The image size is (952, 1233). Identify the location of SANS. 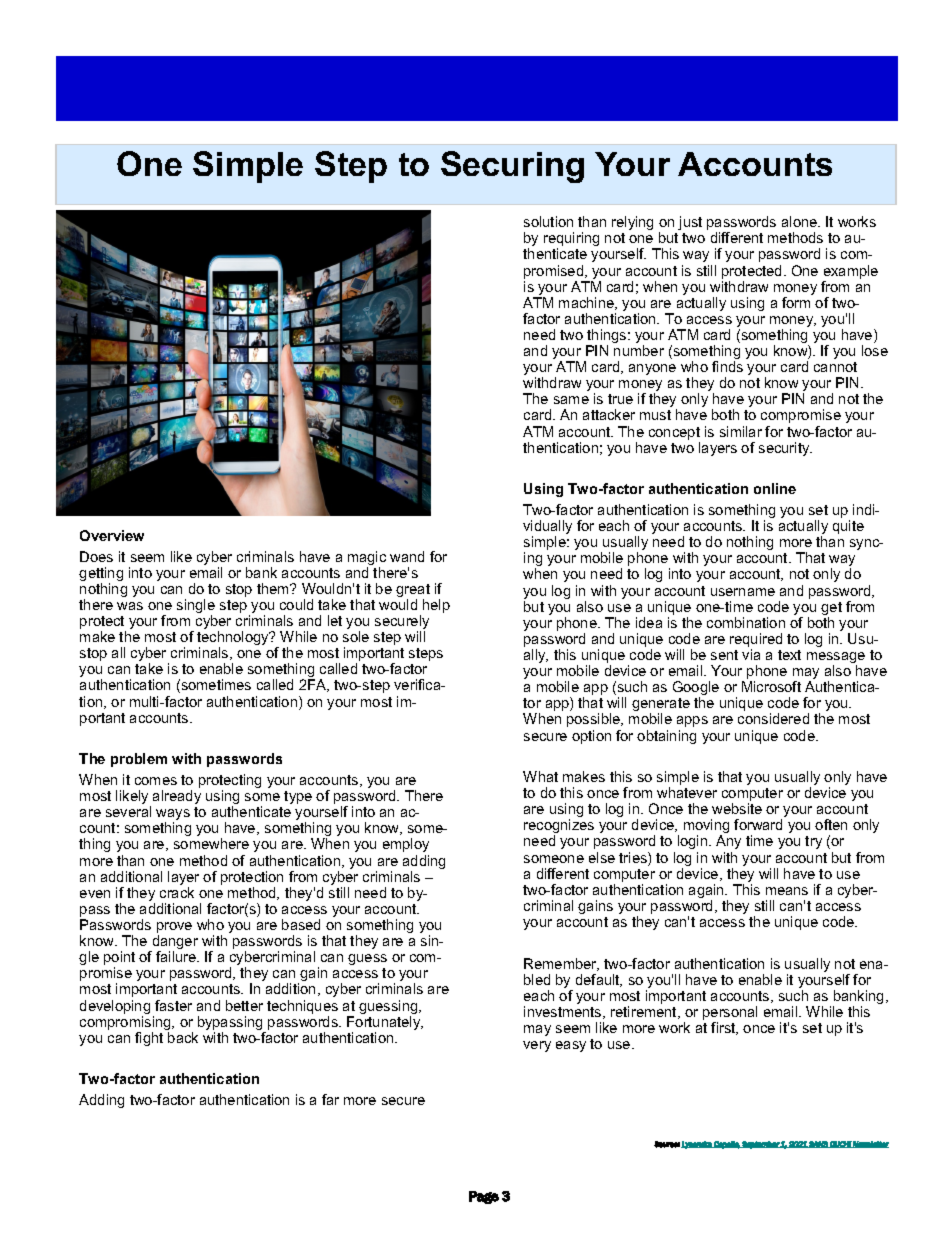
(818, 1144).
